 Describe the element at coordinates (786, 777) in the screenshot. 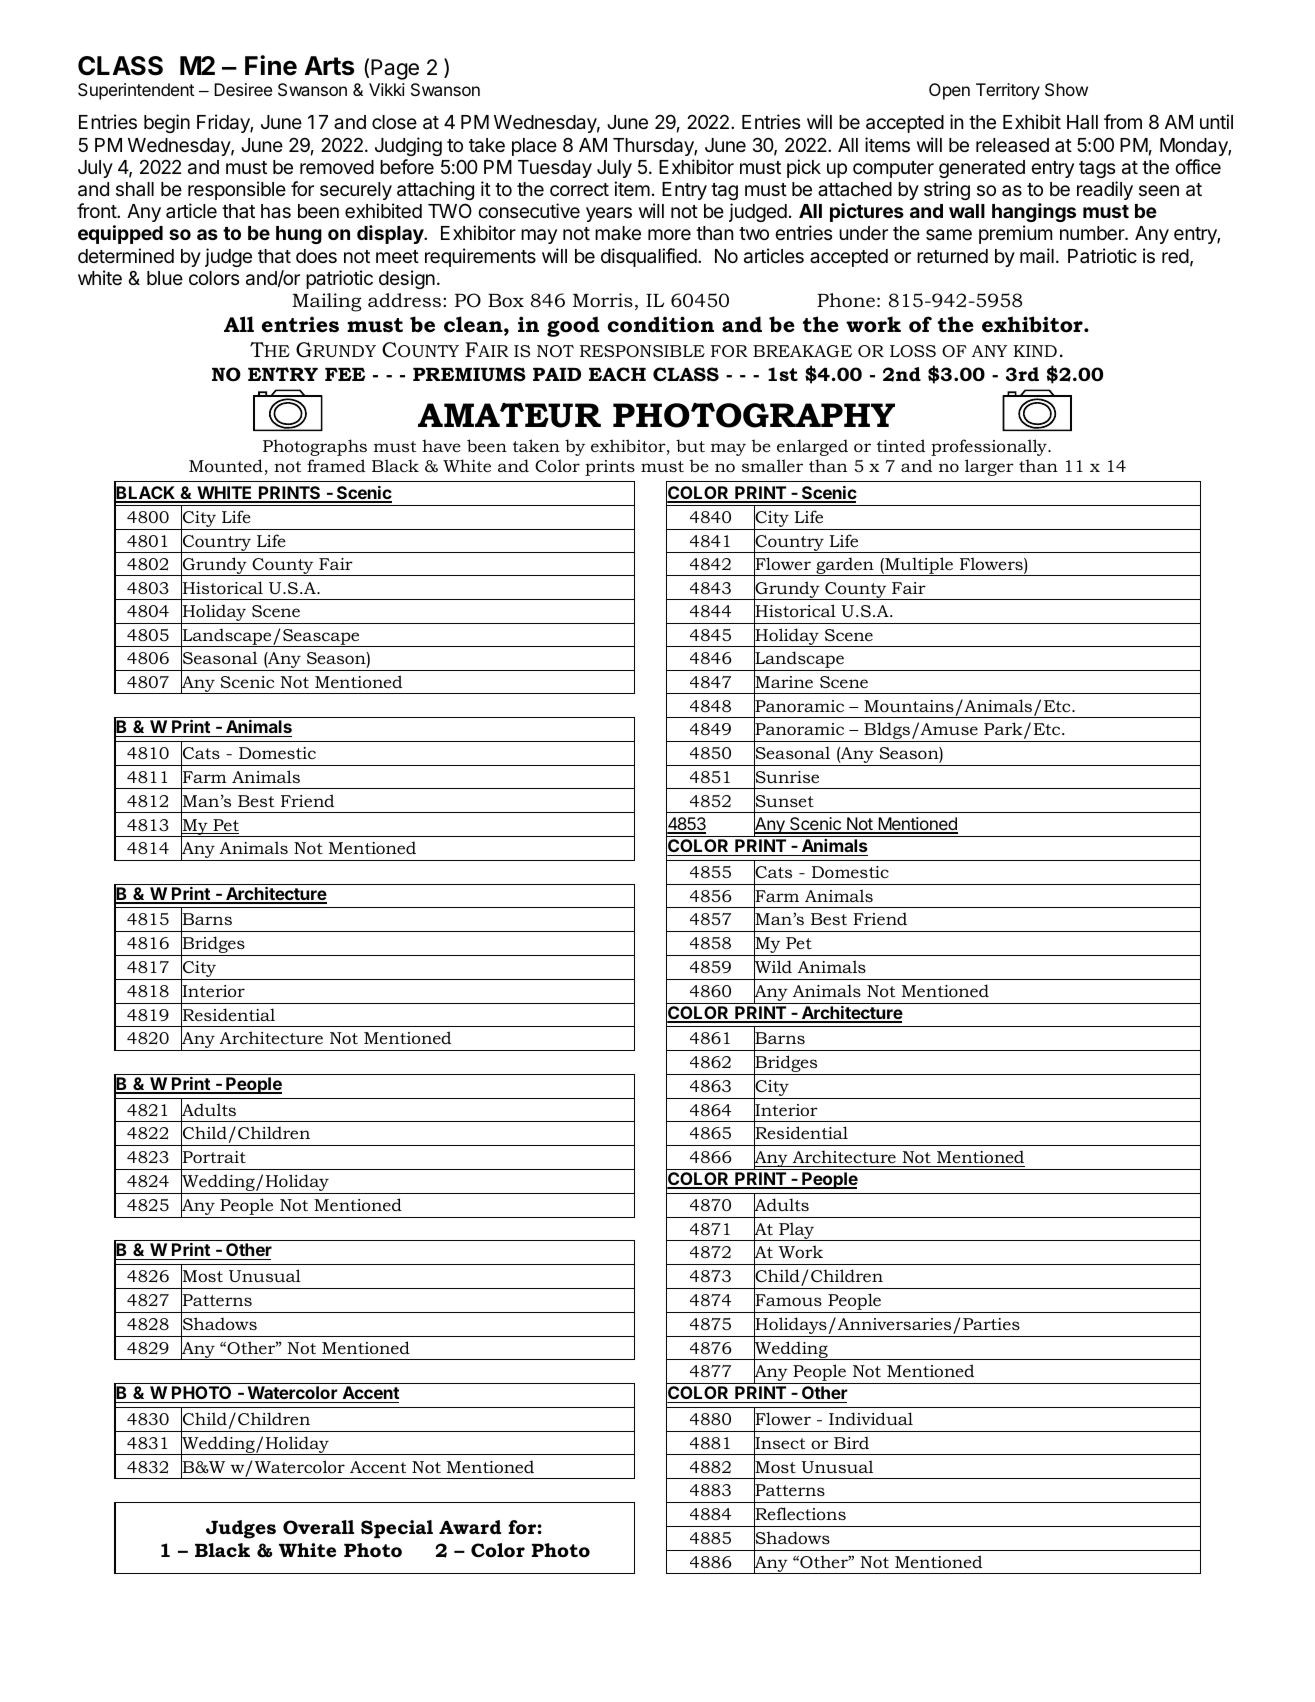

I see `Sunrise` at that location.
